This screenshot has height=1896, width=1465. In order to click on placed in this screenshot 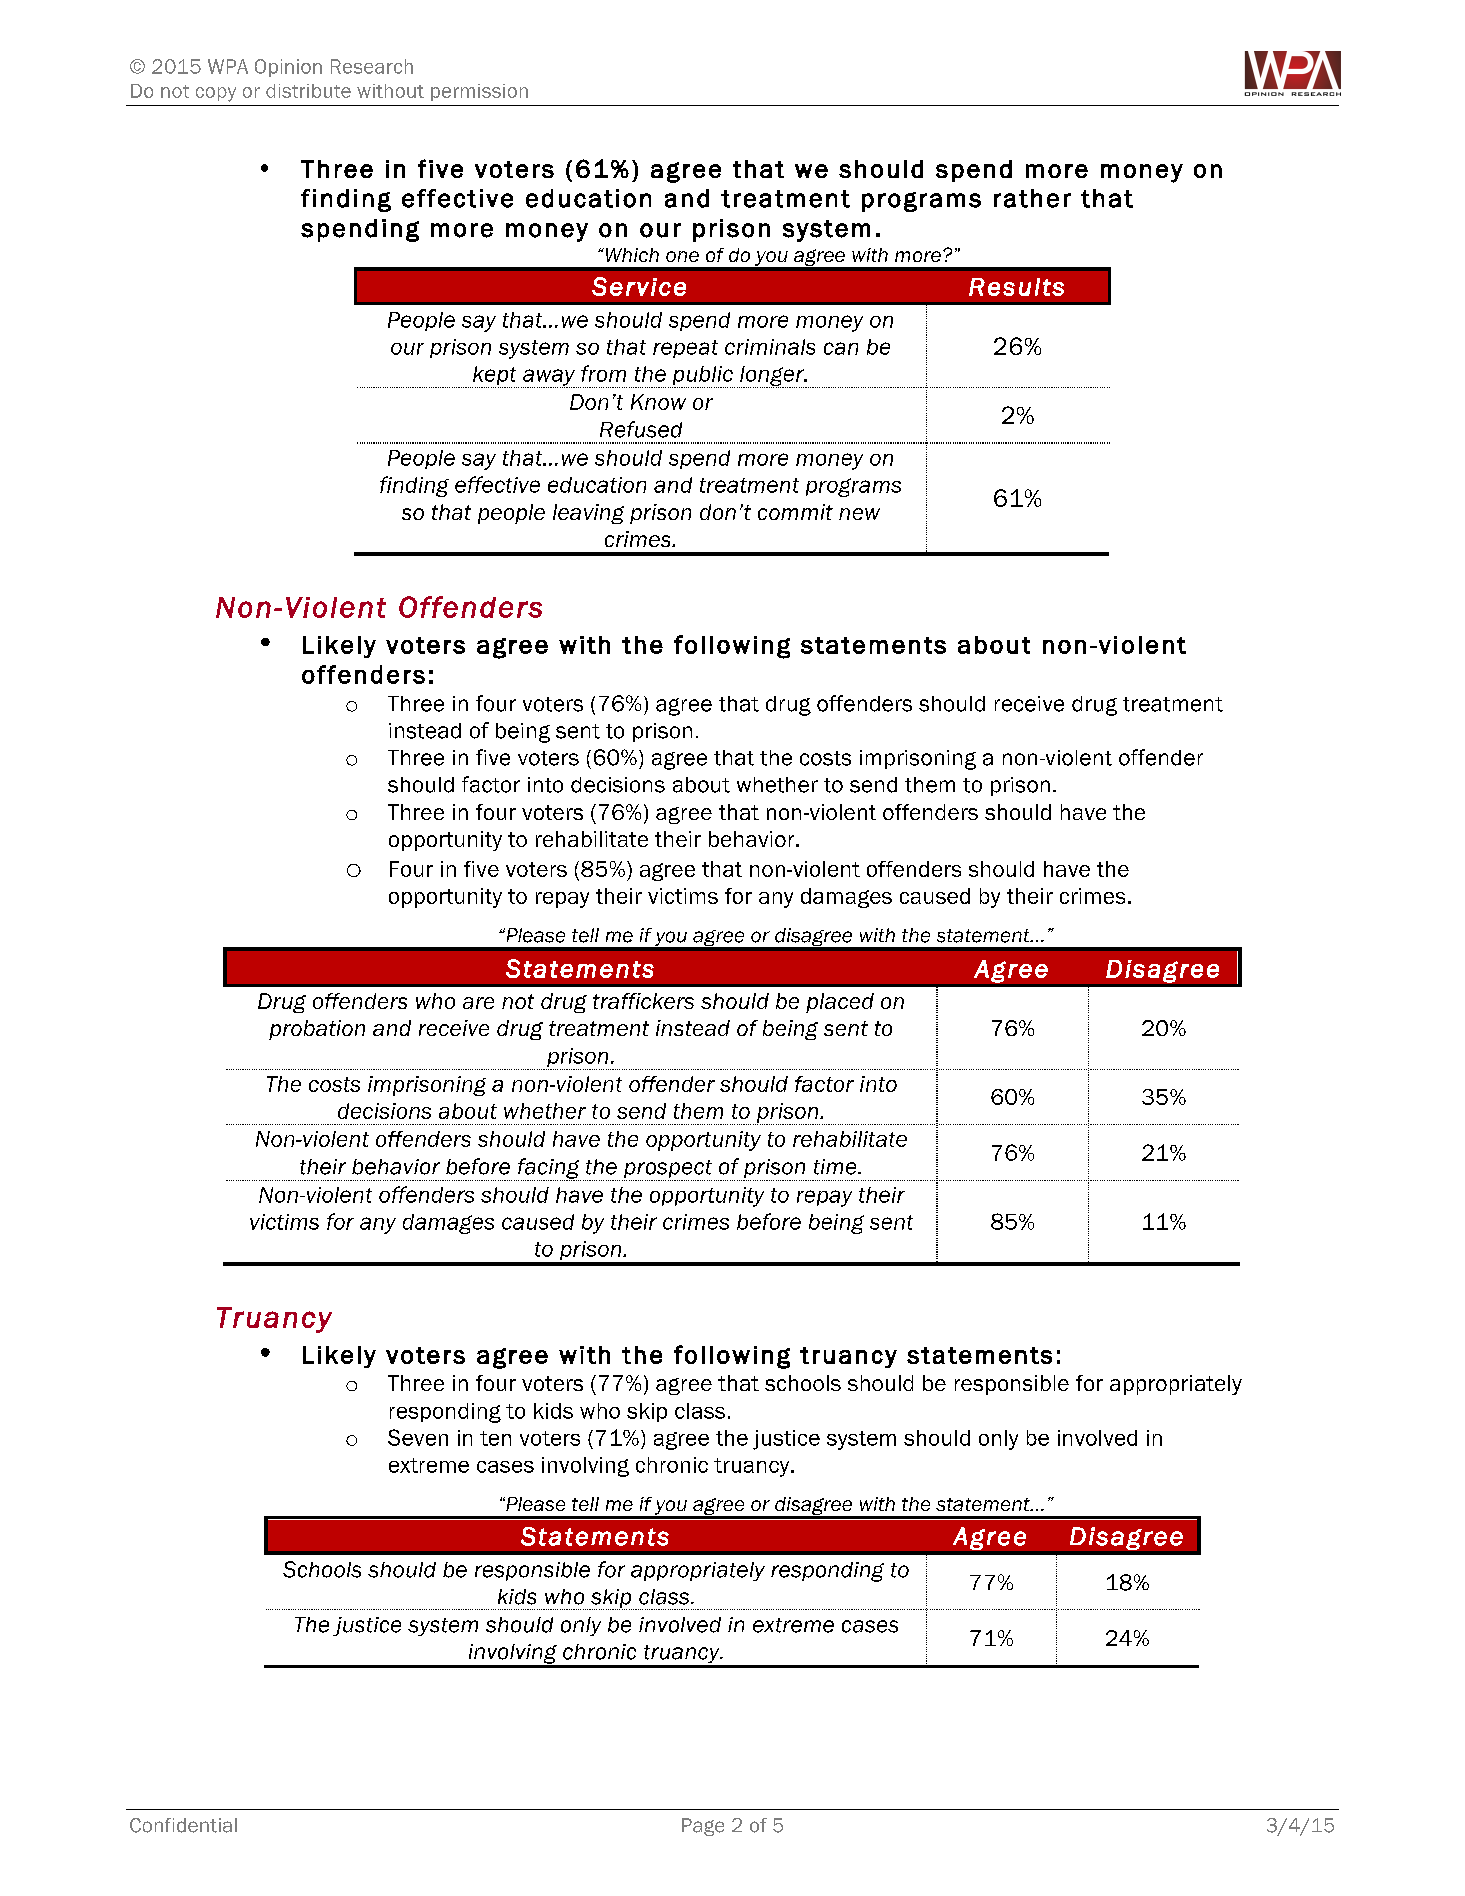, I will do `click(840, 1003)`.
